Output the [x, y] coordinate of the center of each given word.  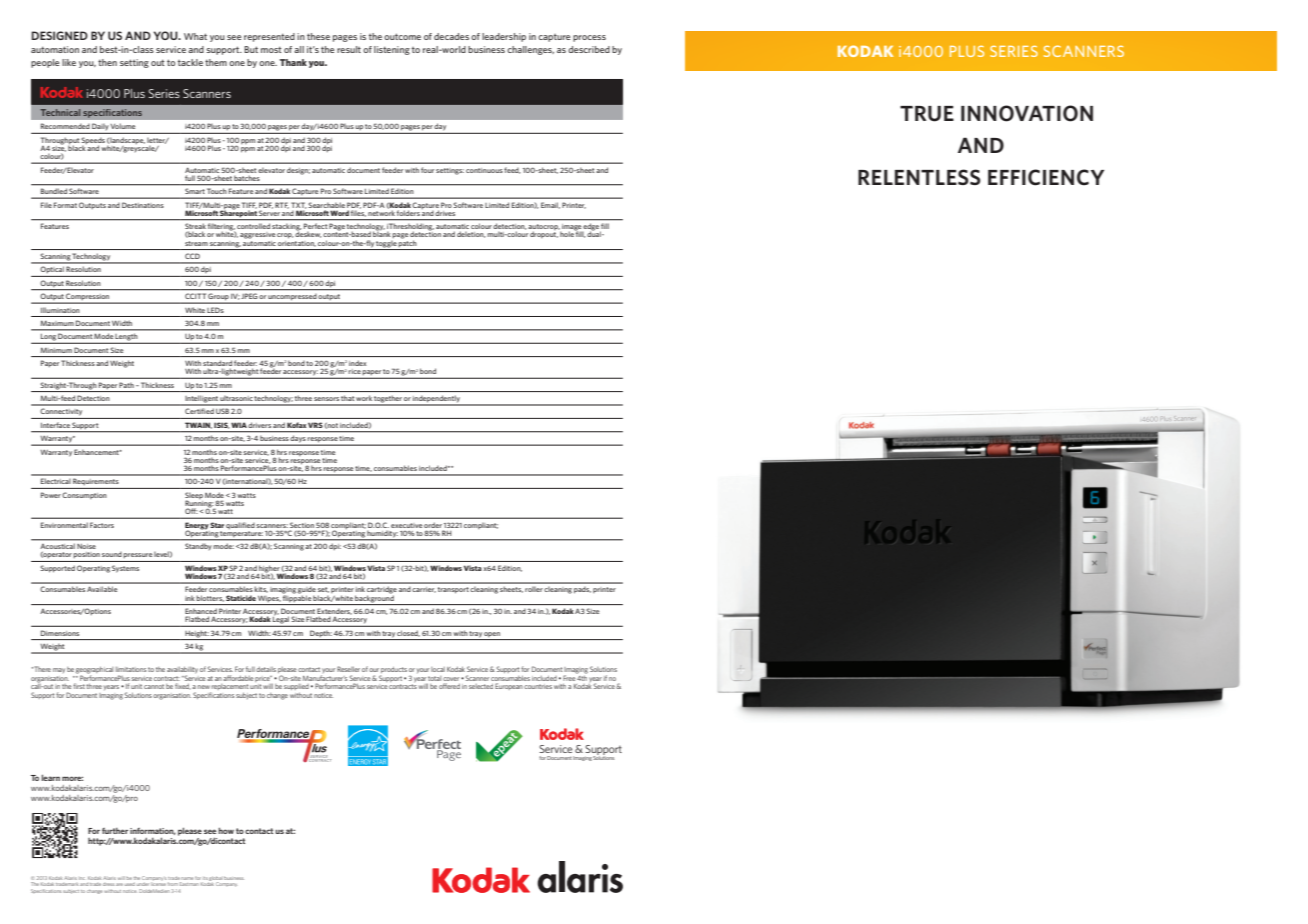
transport [453, 590]
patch [408, 244]
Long [48, 337]
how [226, 830]
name [187, 878]
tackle [190, 62]
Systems [125, 569]
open [493, 636]
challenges [530, 50]
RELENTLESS [919, 177]
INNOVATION [1027, 113]
